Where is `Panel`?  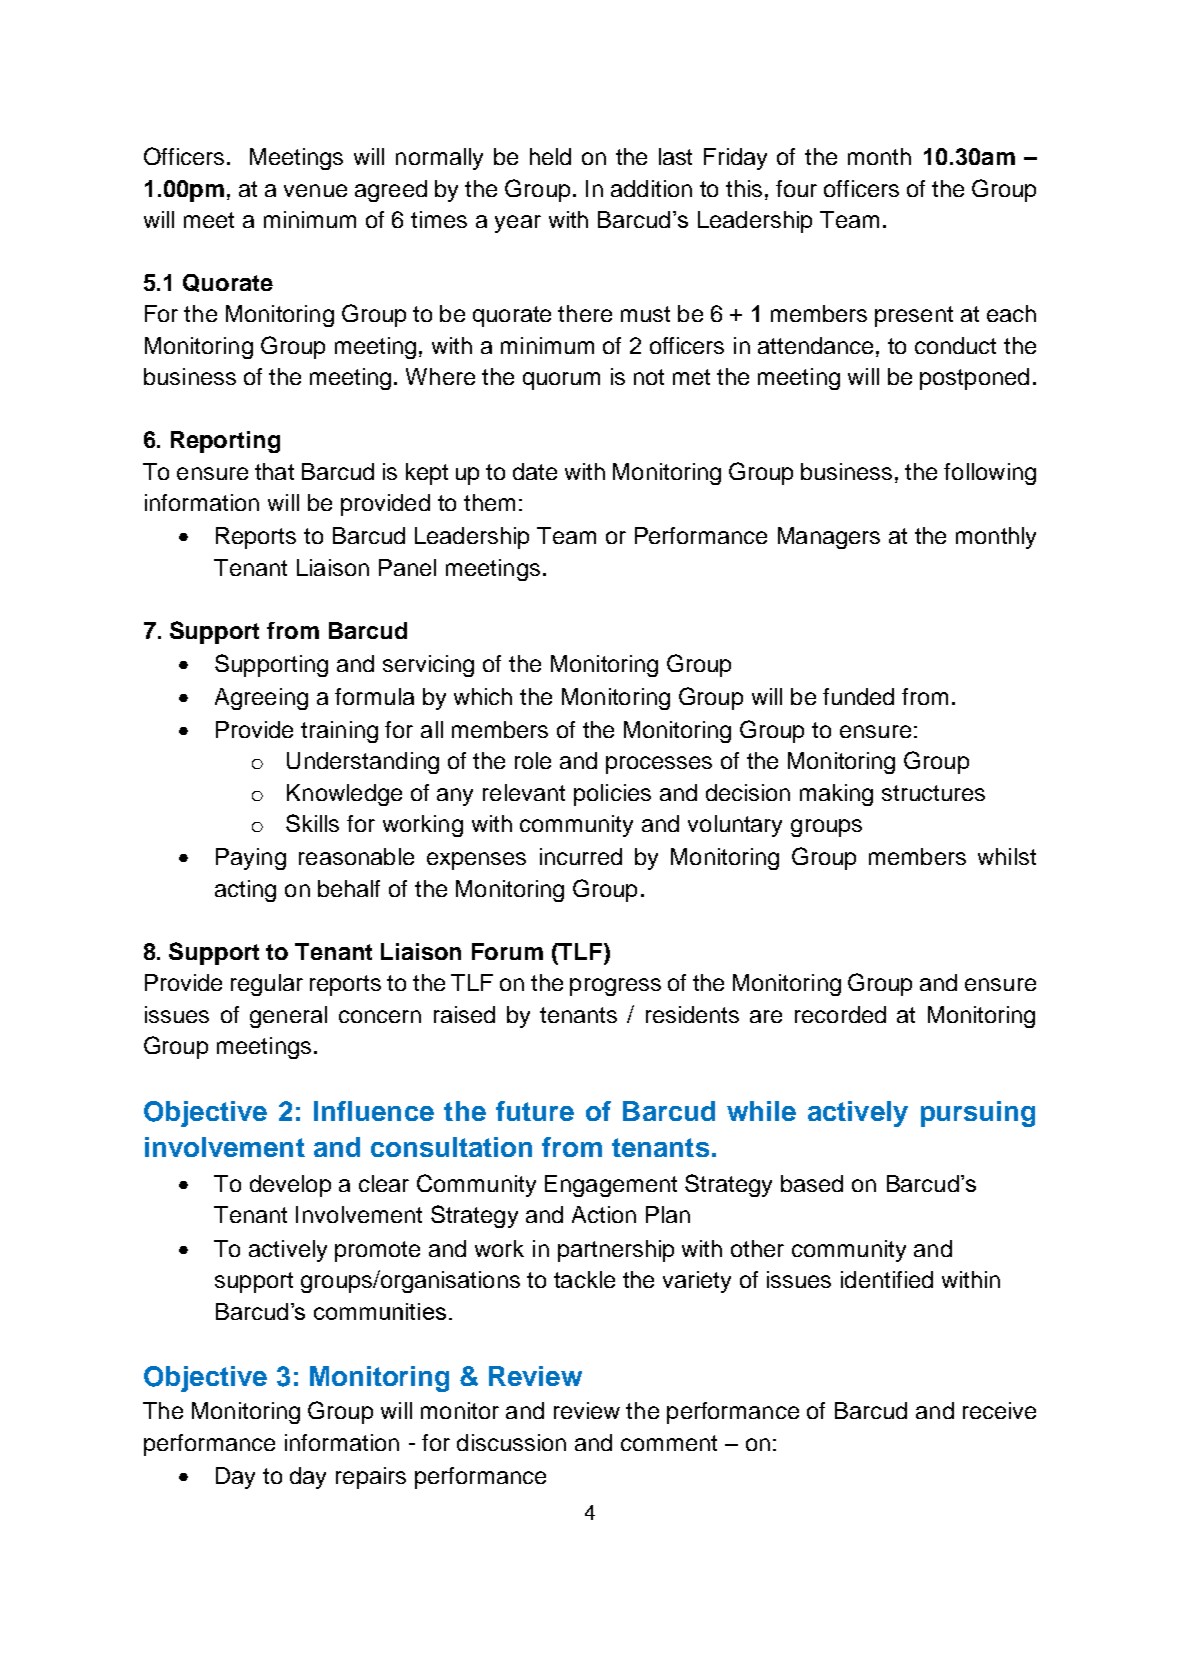 Panel is located at coordinates (407, 567).
